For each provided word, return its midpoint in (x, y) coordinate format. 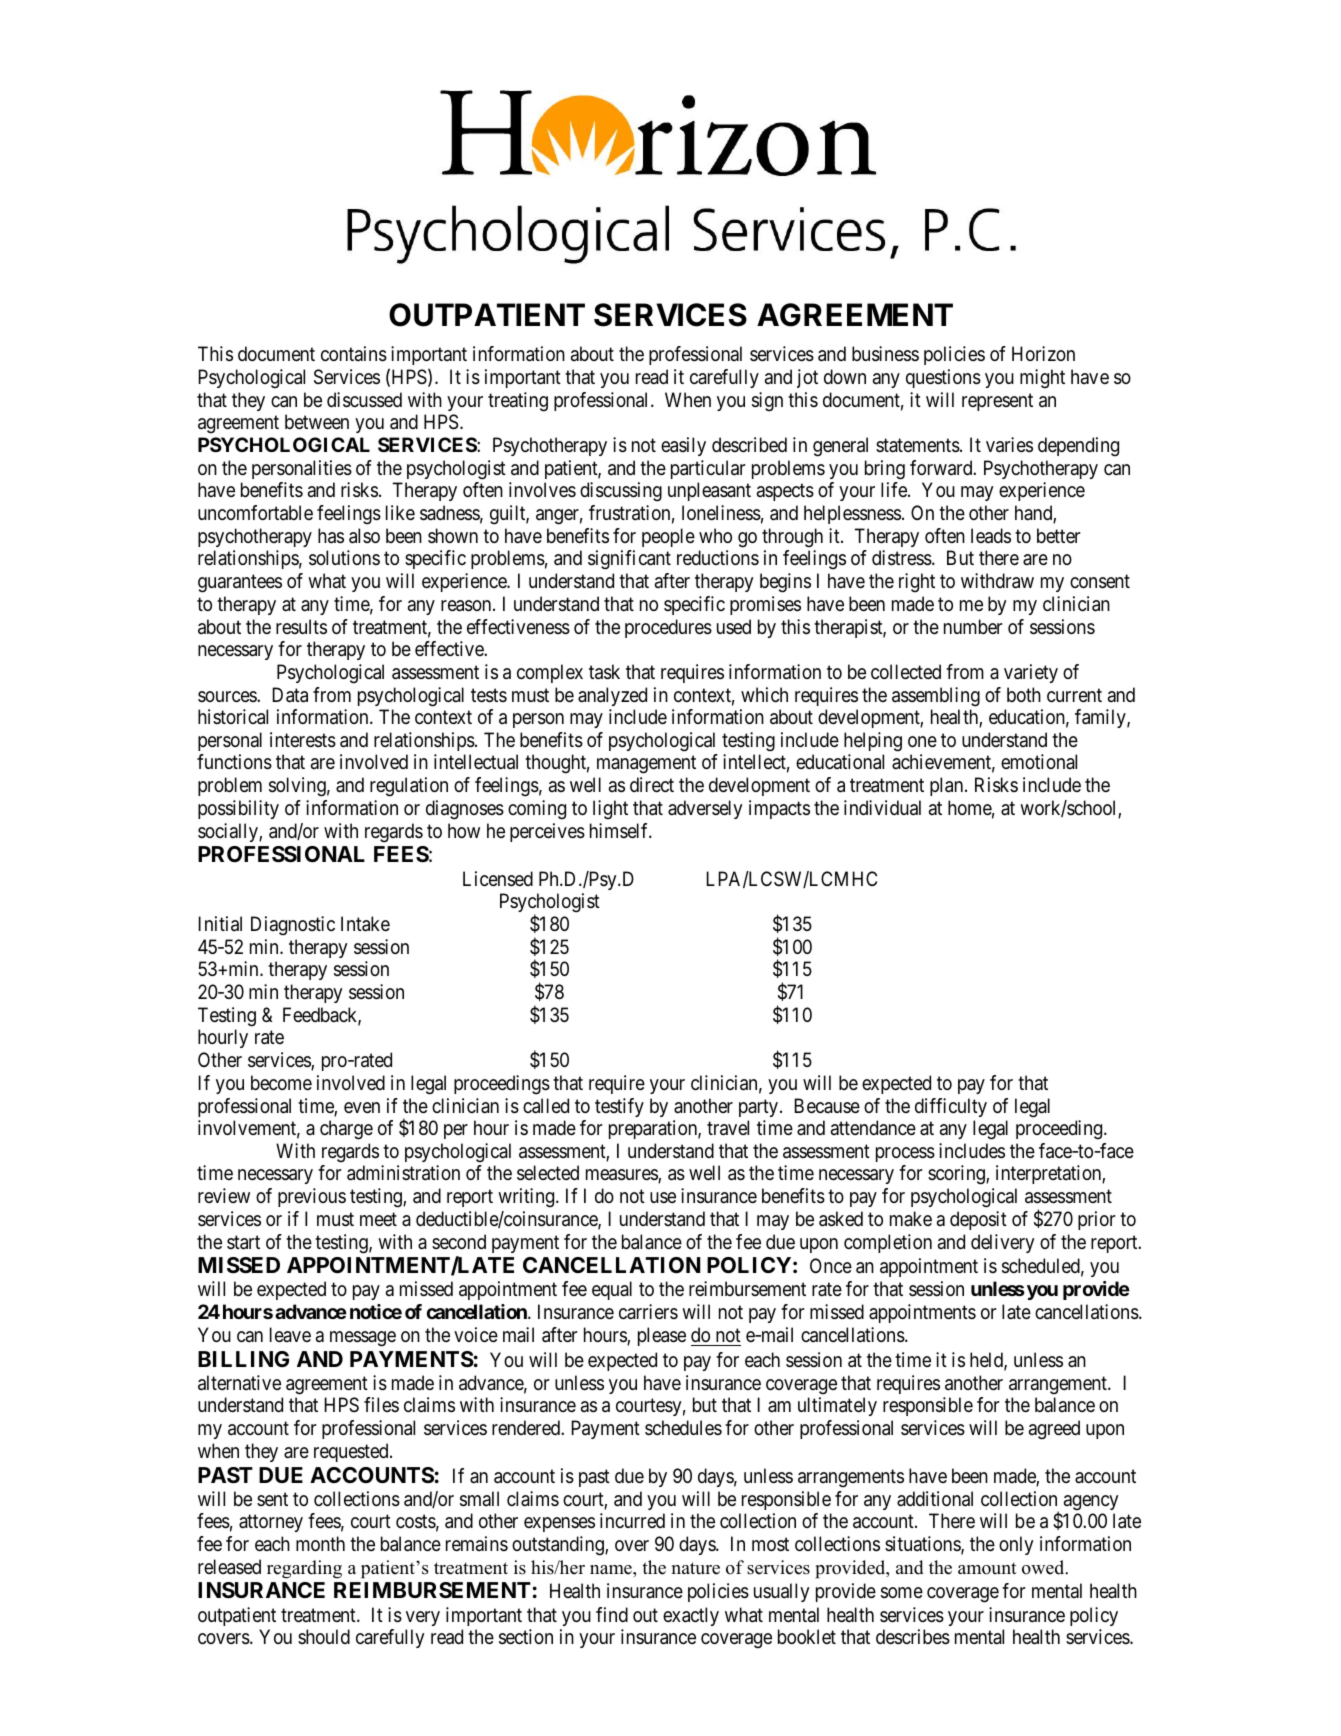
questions (943, 378)
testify (619, 1107)
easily (683, 446)
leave (290, 1335)
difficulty (951, 1107)
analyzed (612, 696)
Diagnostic (293, 926)
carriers (648, 1312)
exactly (691, 1616)
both (1024, 694)
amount (987, 1568)
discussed (364, 400)
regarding (304, 1569)
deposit (978, 1220)
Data (290, 695)
